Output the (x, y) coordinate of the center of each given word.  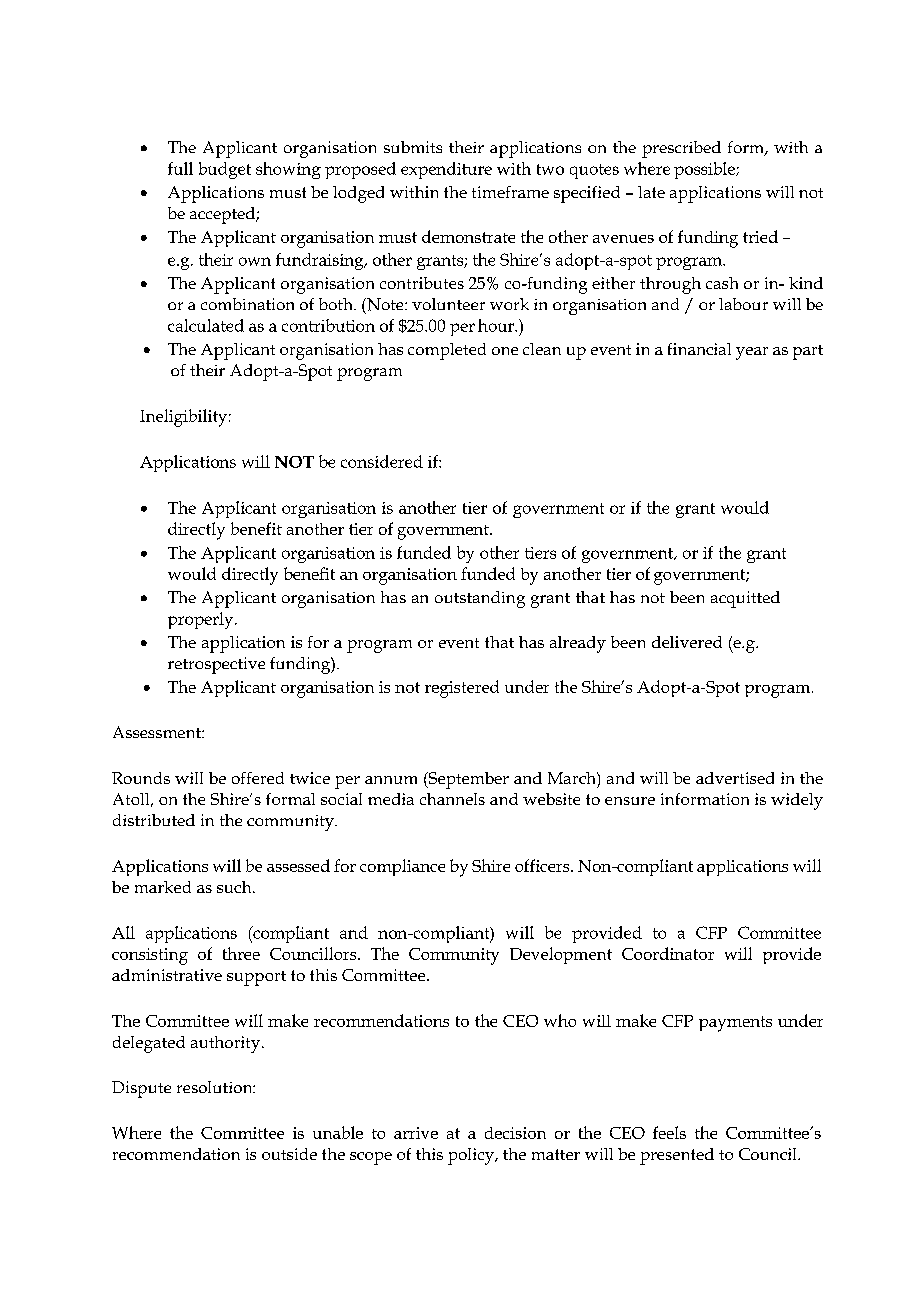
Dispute (141, 1089)
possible (705, 170)
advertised (735, 778)
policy (472, 1156)
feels (669, 1132)
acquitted (745, 599)
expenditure (446, 170)
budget (225, 170)
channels (452, 799)
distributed (154, 820)
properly (202, 620)
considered (382, 461)
